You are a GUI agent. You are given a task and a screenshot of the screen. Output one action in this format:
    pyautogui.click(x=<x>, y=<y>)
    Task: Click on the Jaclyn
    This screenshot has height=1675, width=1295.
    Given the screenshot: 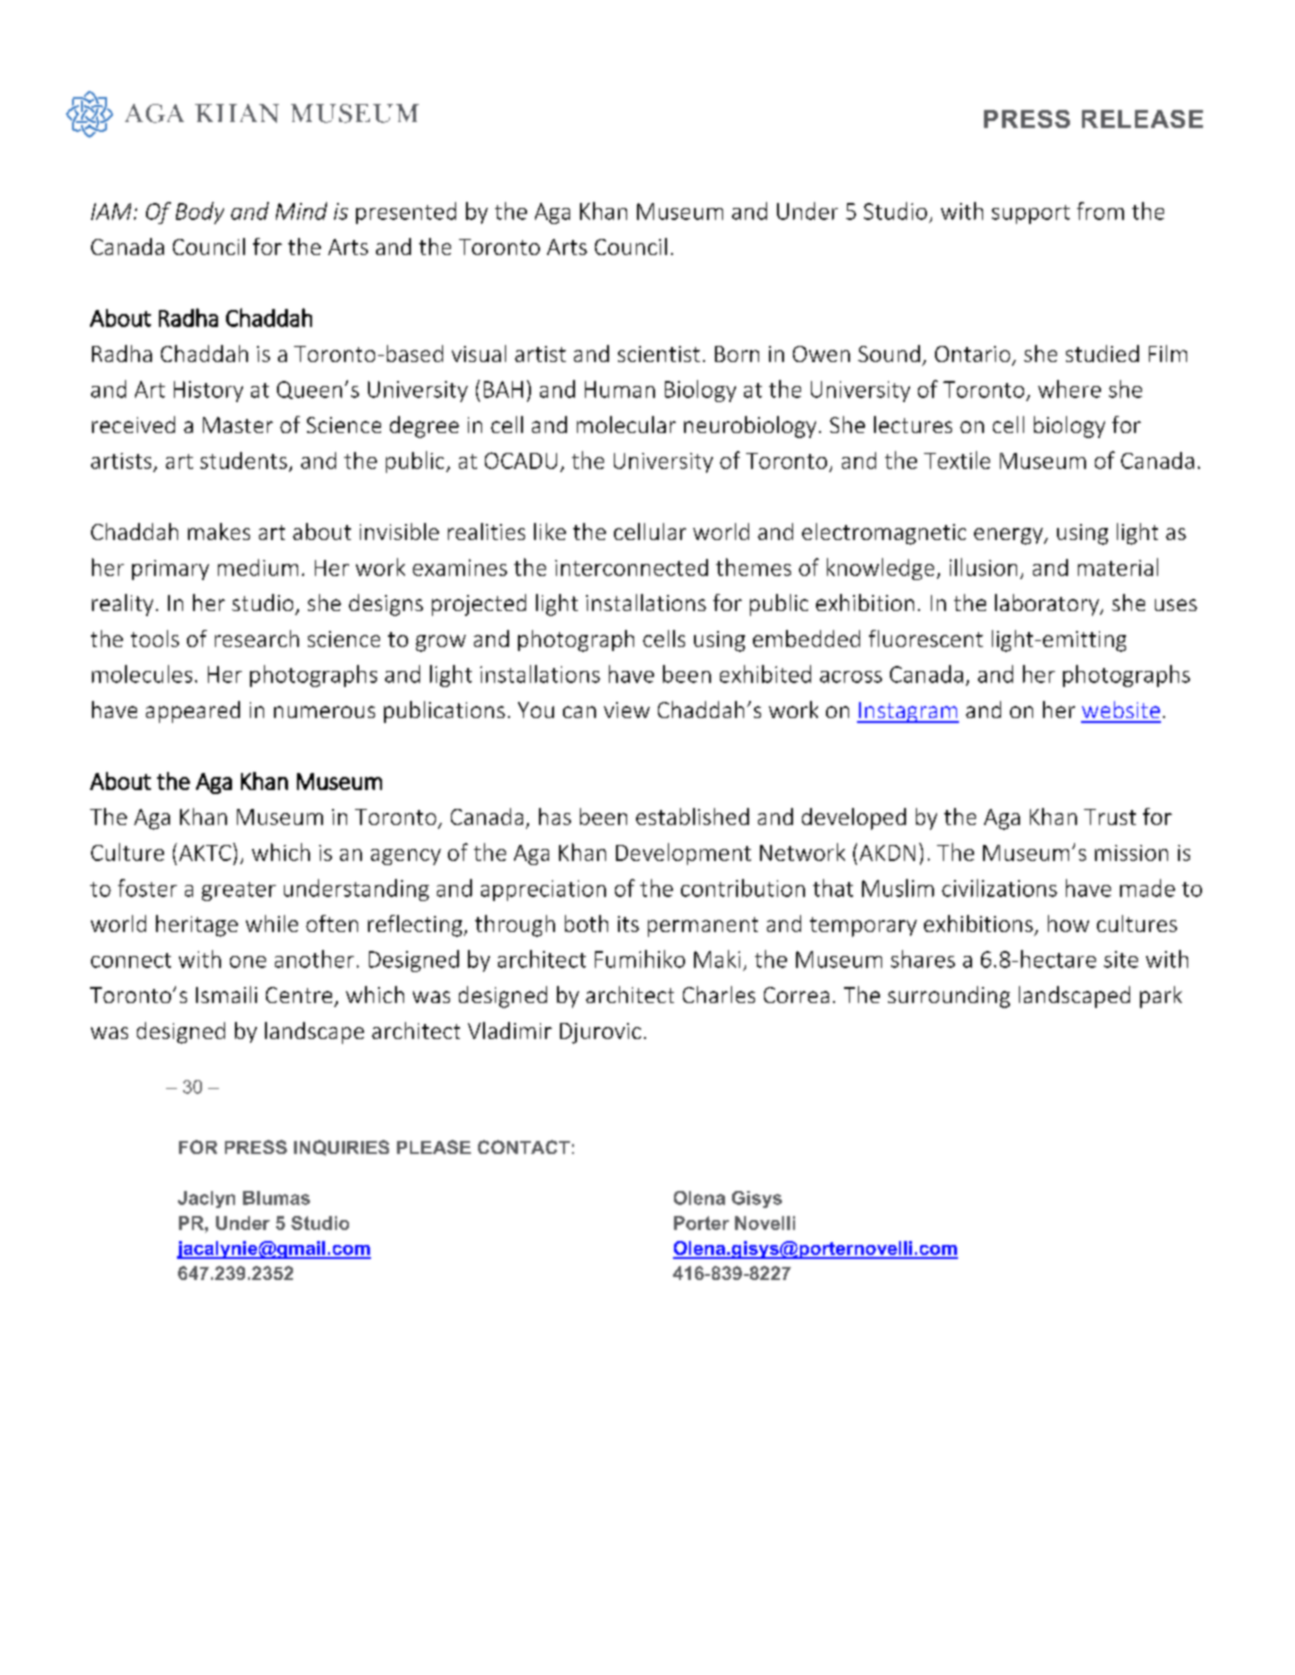 What is the action you would take?
    pyautogui.click(x=206, y=1199)
